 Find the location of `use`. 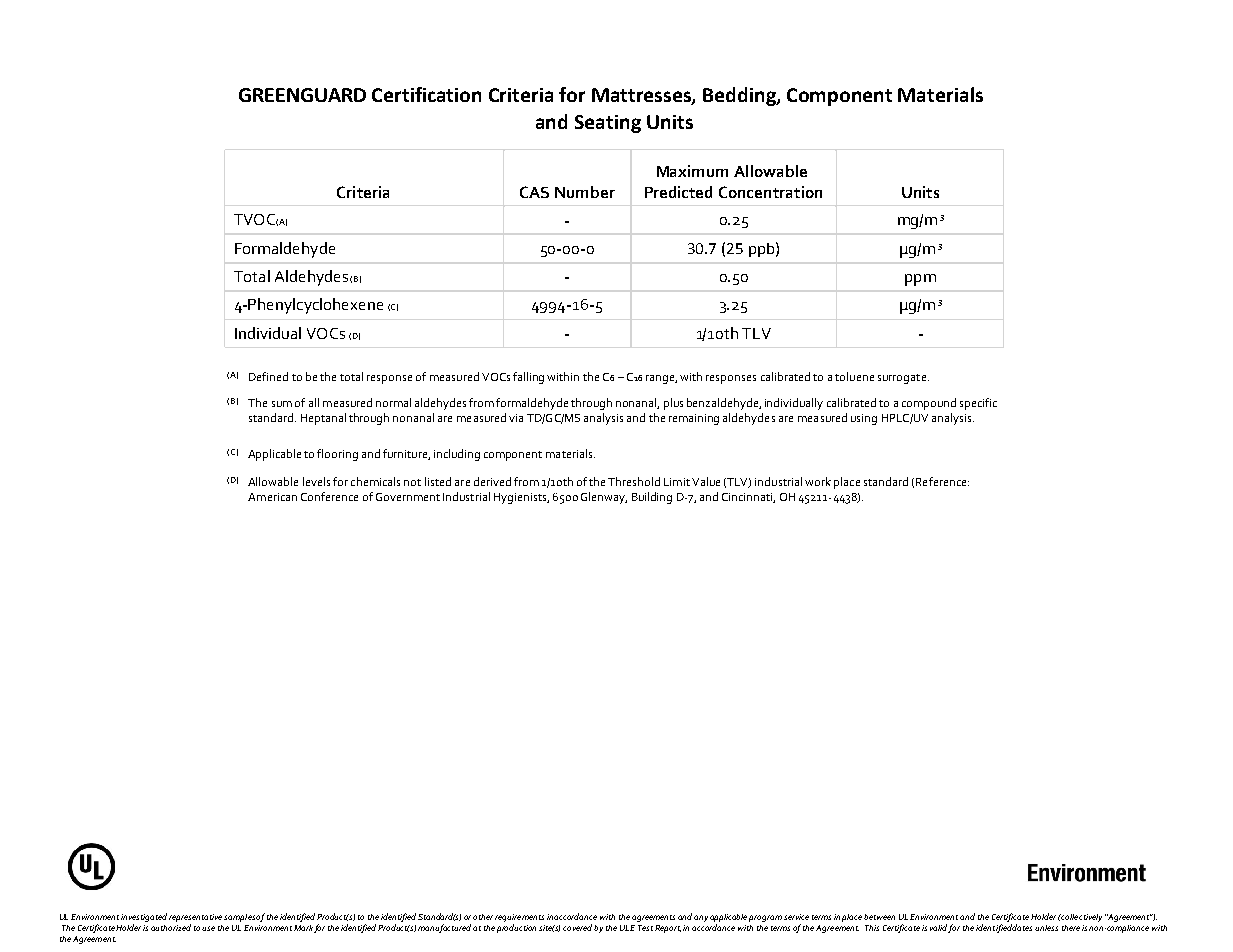

use is located at coordinates (208, 928).
